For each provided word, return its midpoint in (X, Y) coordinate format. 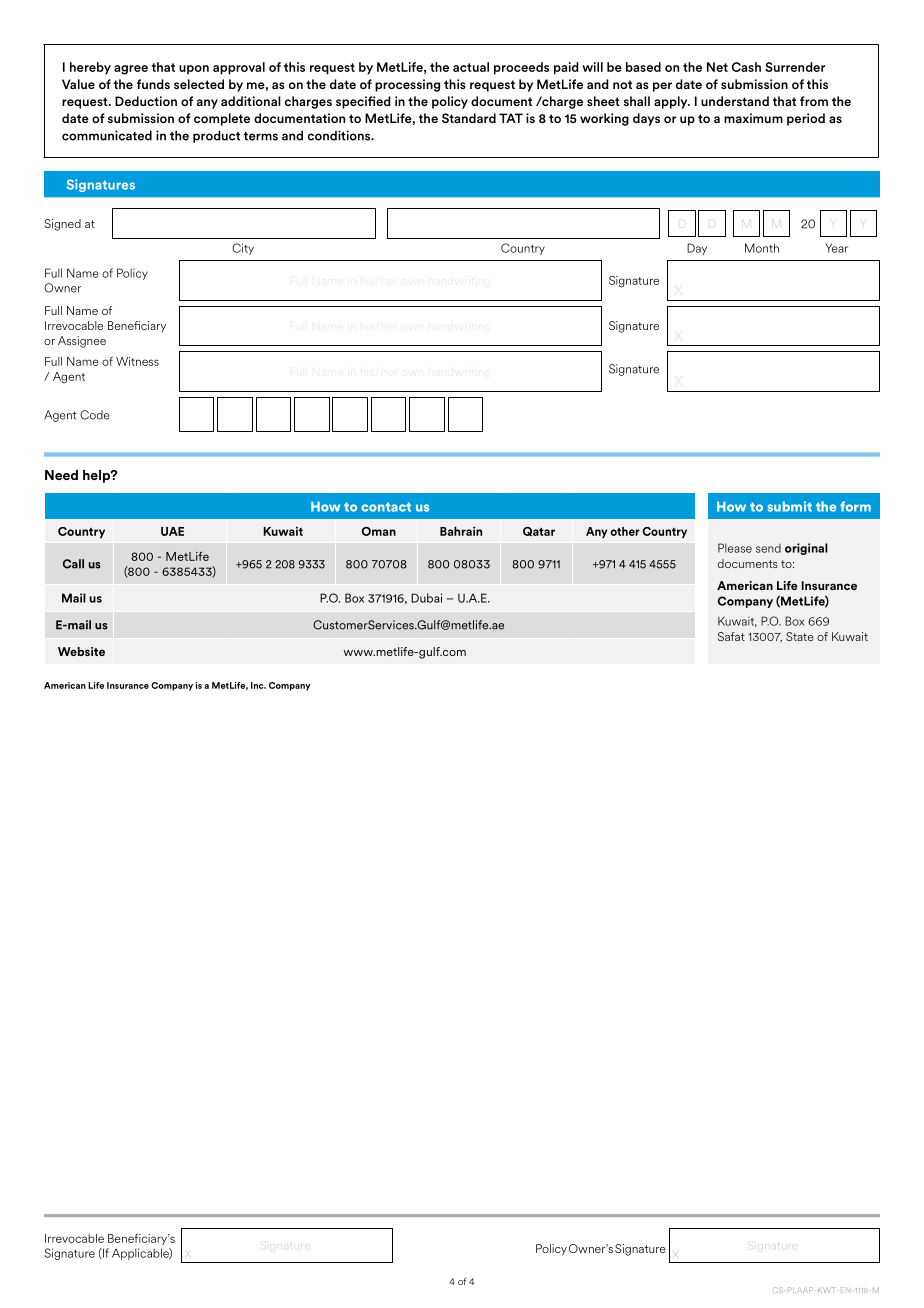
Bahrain (461, 531)
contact (386, 507)
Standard (469, 118)
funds (153, 84)
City (243, 249)
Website (81, 651)
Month (762, 248)
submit (789, 506)
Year (837, 248)
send (768, 548)
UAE (172, 531)
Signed (62, 225)
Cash (746, 67)
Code (95, 415)
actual (471, 67)
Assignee (82, 342)
